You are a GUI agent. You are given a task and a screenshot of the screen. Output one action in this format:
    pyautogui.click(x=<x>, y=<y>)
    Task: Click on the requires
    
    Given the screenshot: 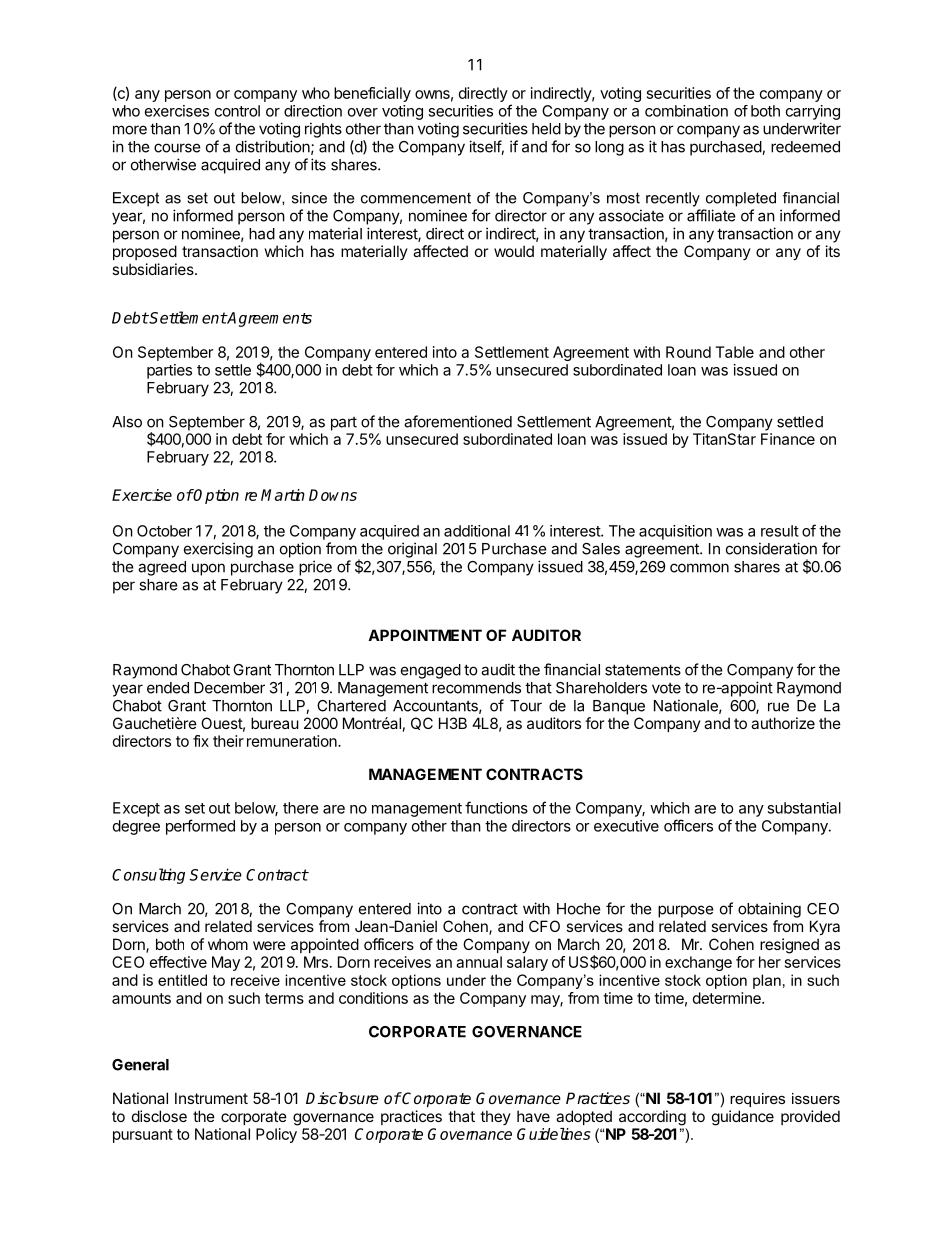 What is the action you would take?
    pyautogui.click(x=757, y=1100)
